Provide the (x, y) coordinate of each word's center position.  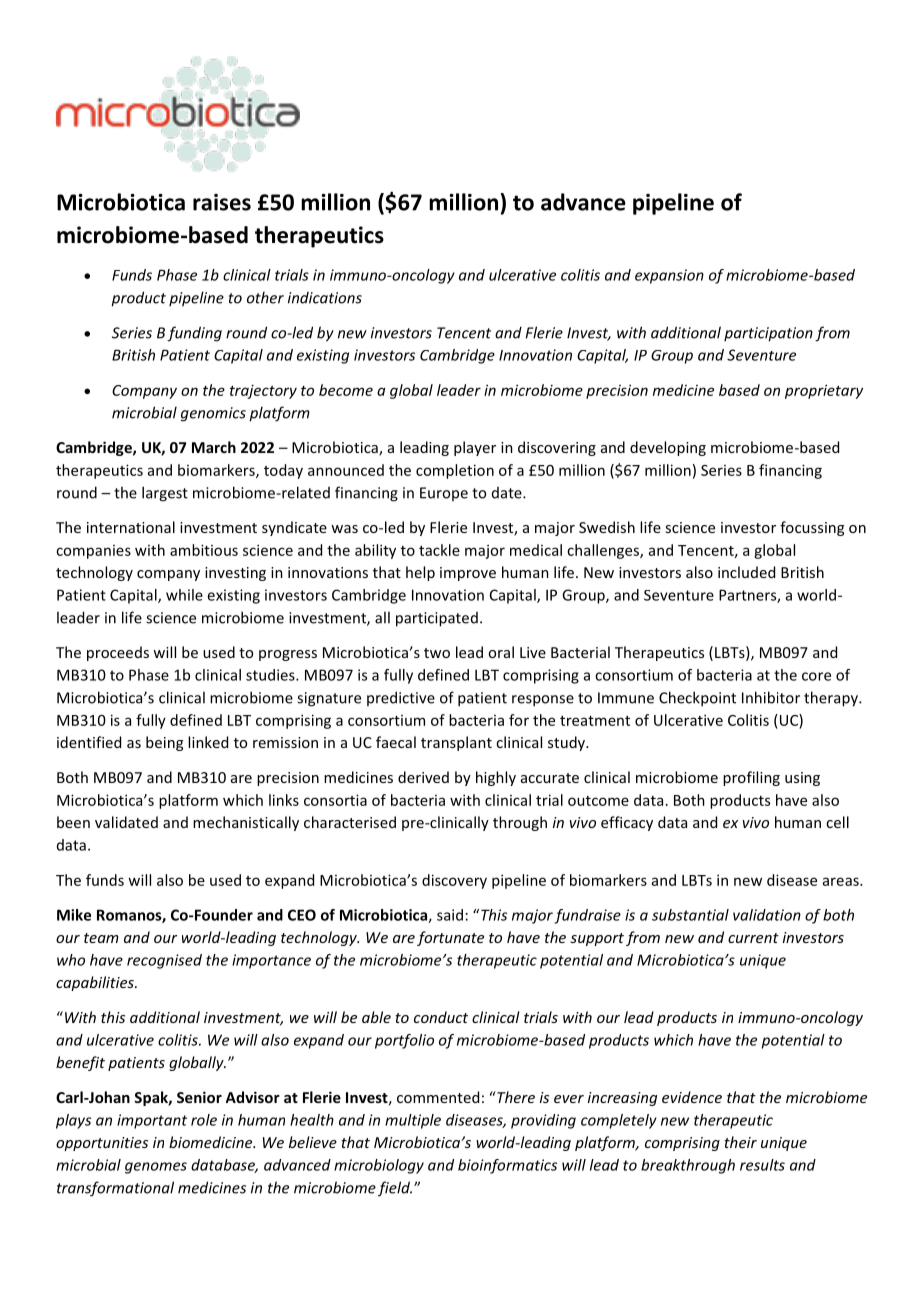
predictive (401, 698)
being (164, 743)
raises (222, 202)
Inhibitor (771, 697)
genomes (156, 1168)
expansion (669, 276)
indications (325, 298)
